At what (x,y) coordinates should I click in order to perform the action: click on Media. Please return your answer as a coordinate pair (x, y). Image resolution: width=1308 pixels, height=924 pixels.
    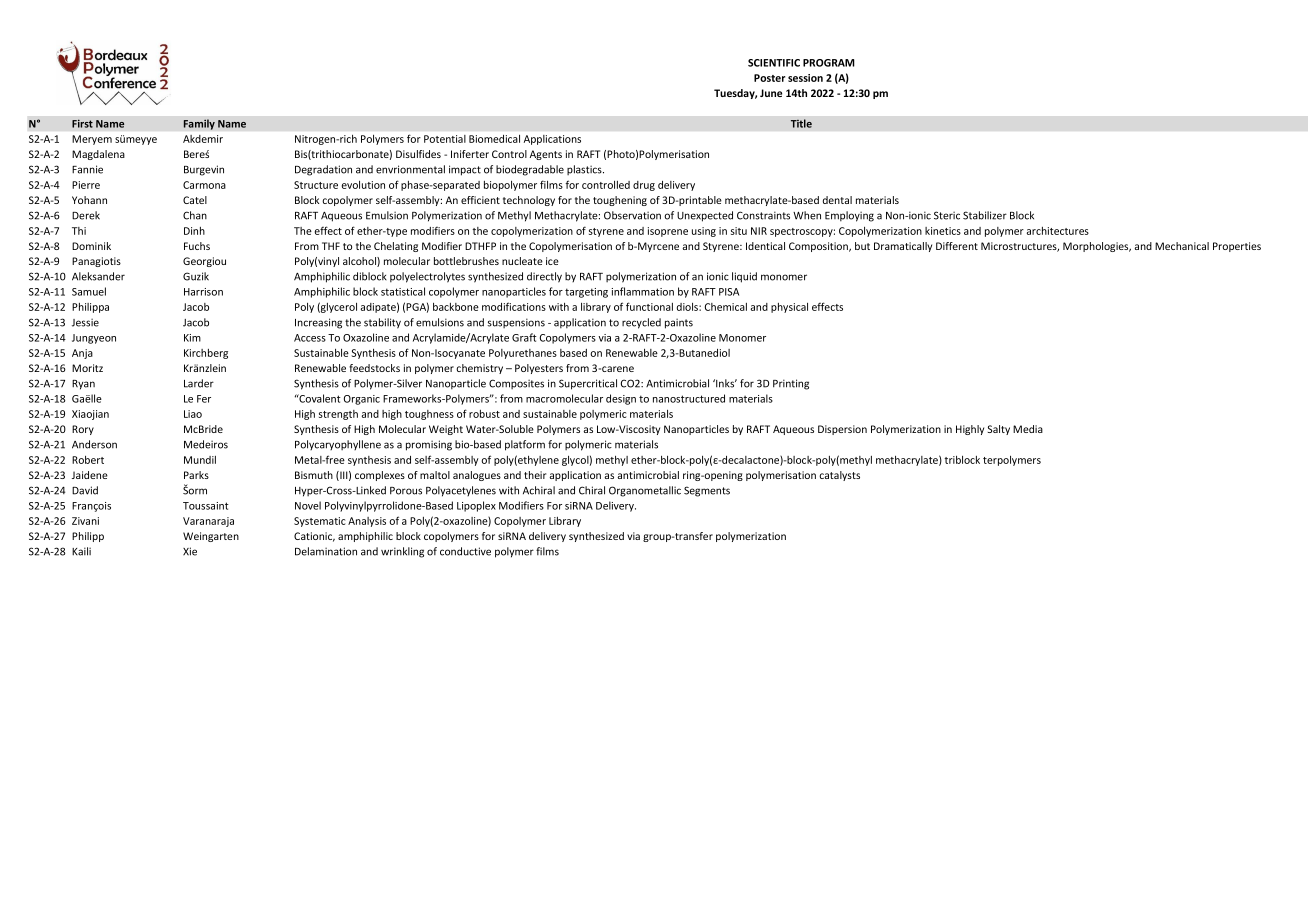
    Looking at the image, I should click on (1028, 429).
